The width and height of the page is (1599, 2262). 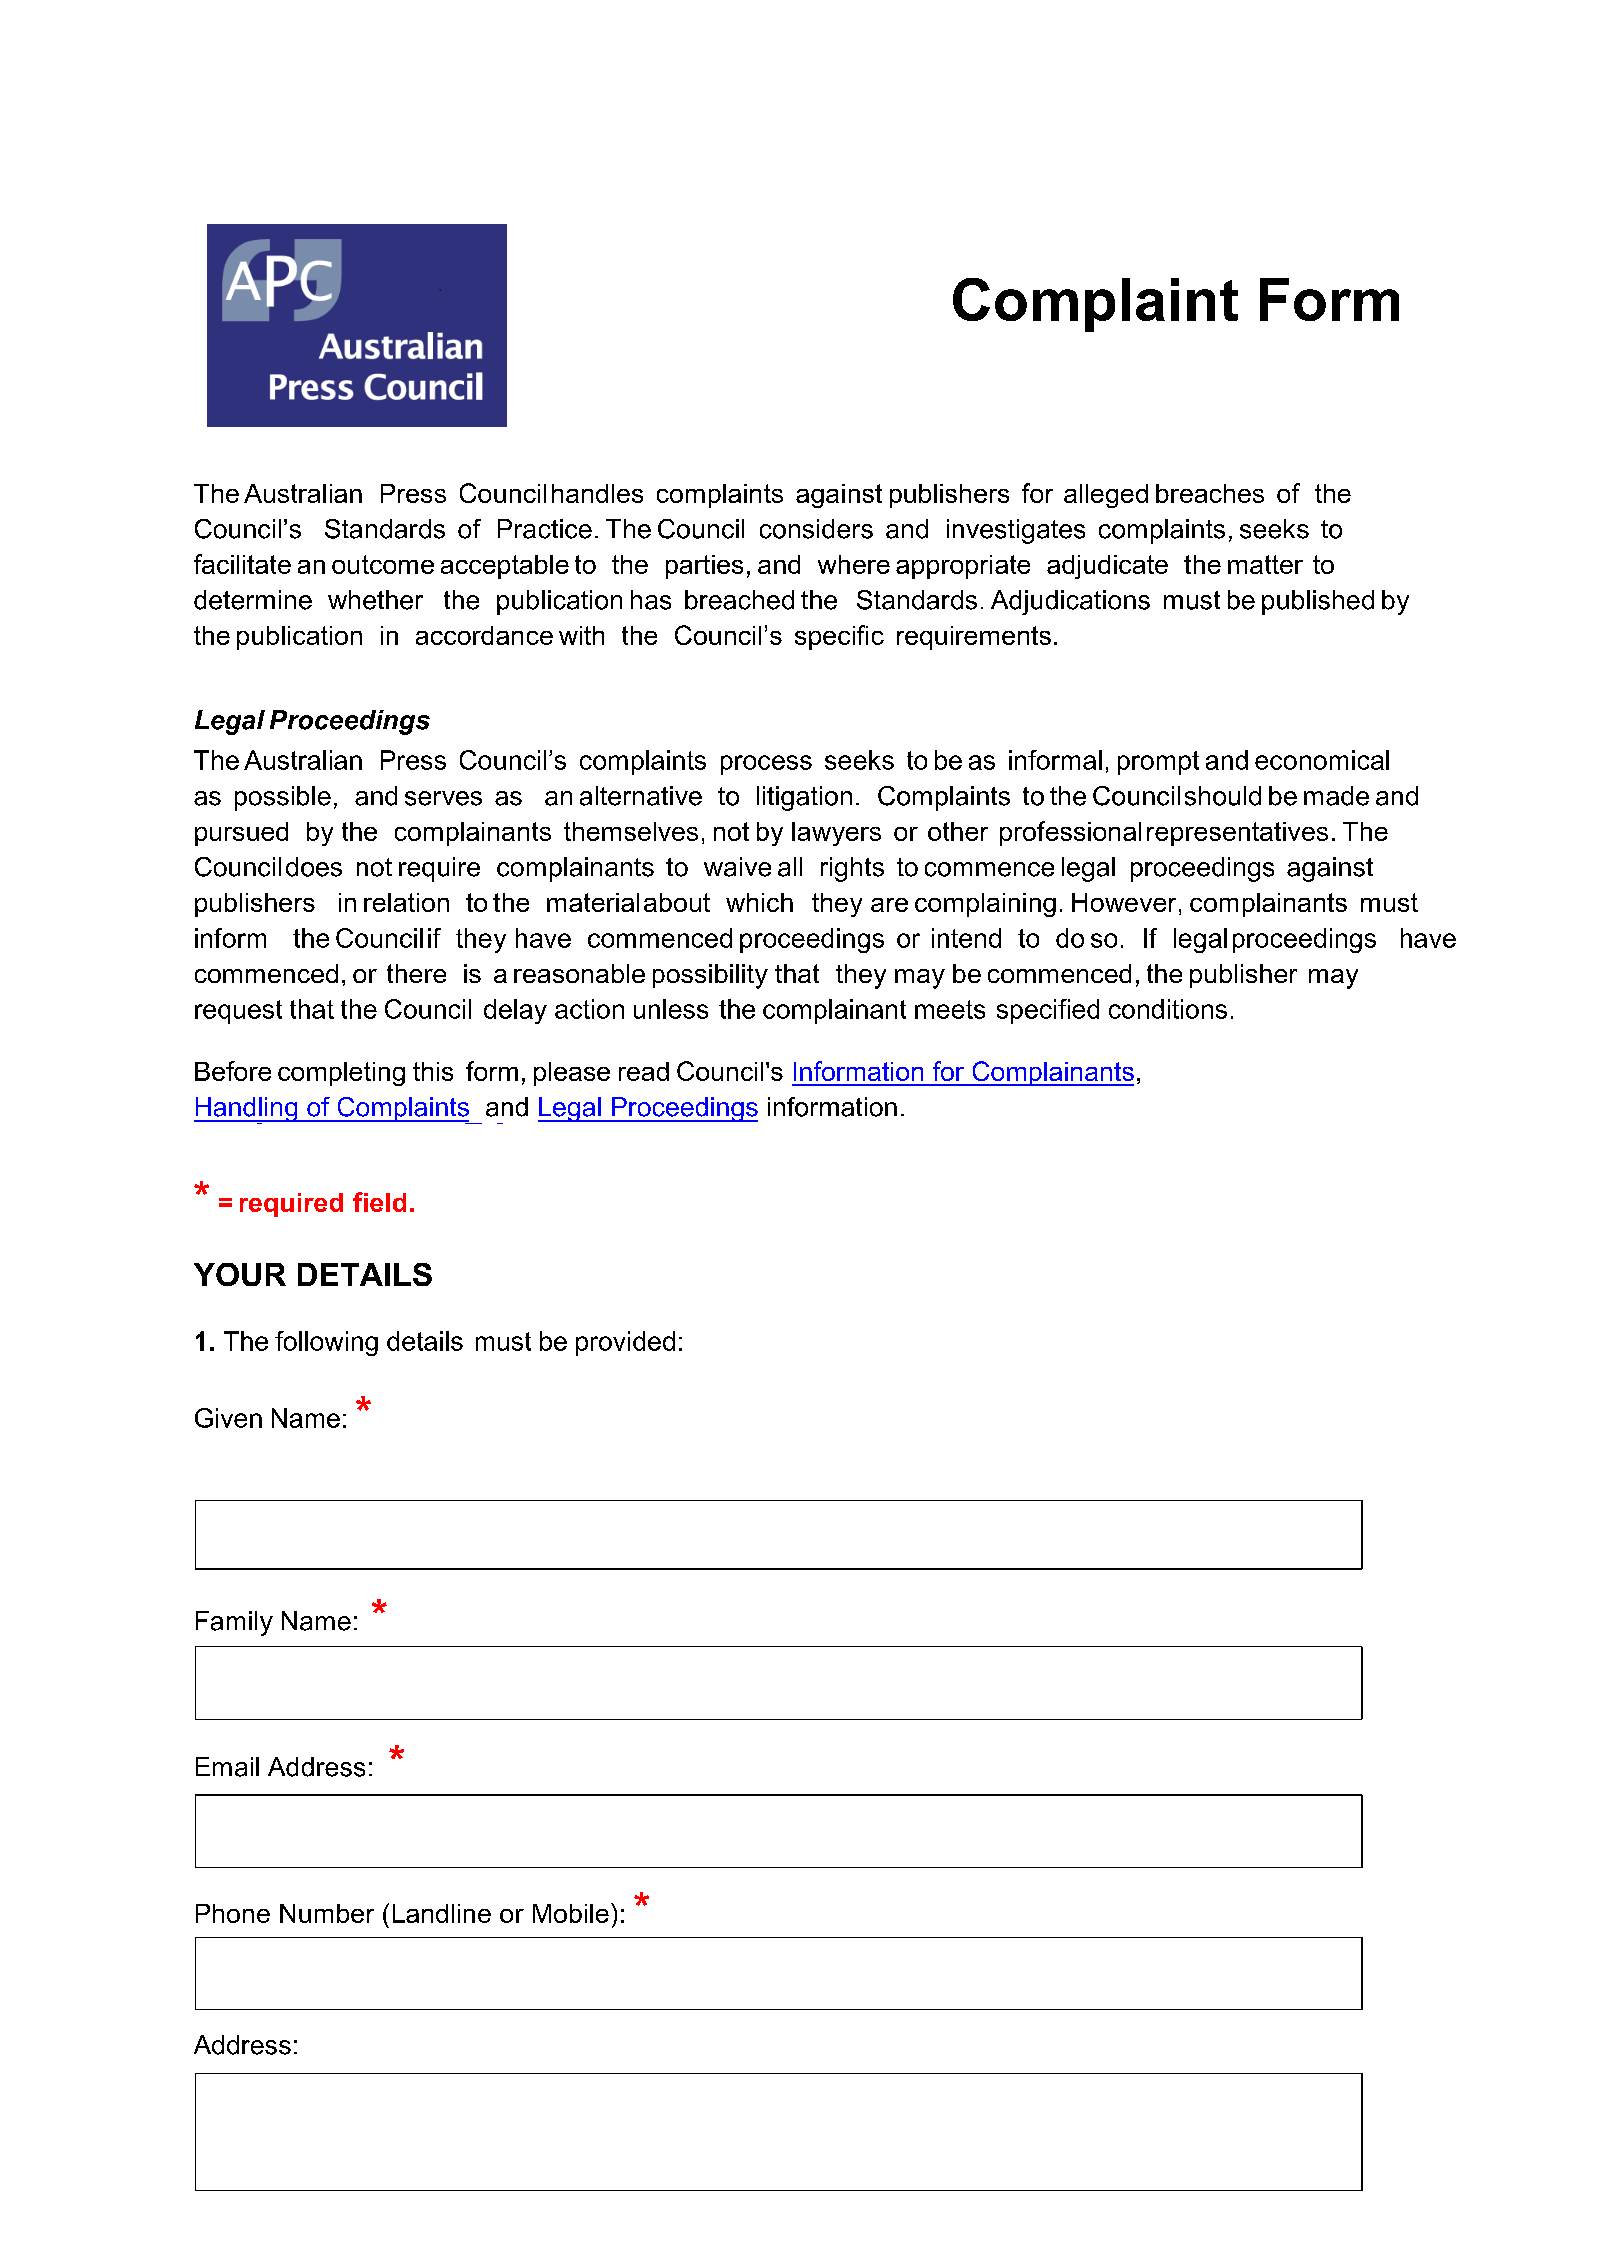 I want to click on outcome, so click(x=383, y=564).
